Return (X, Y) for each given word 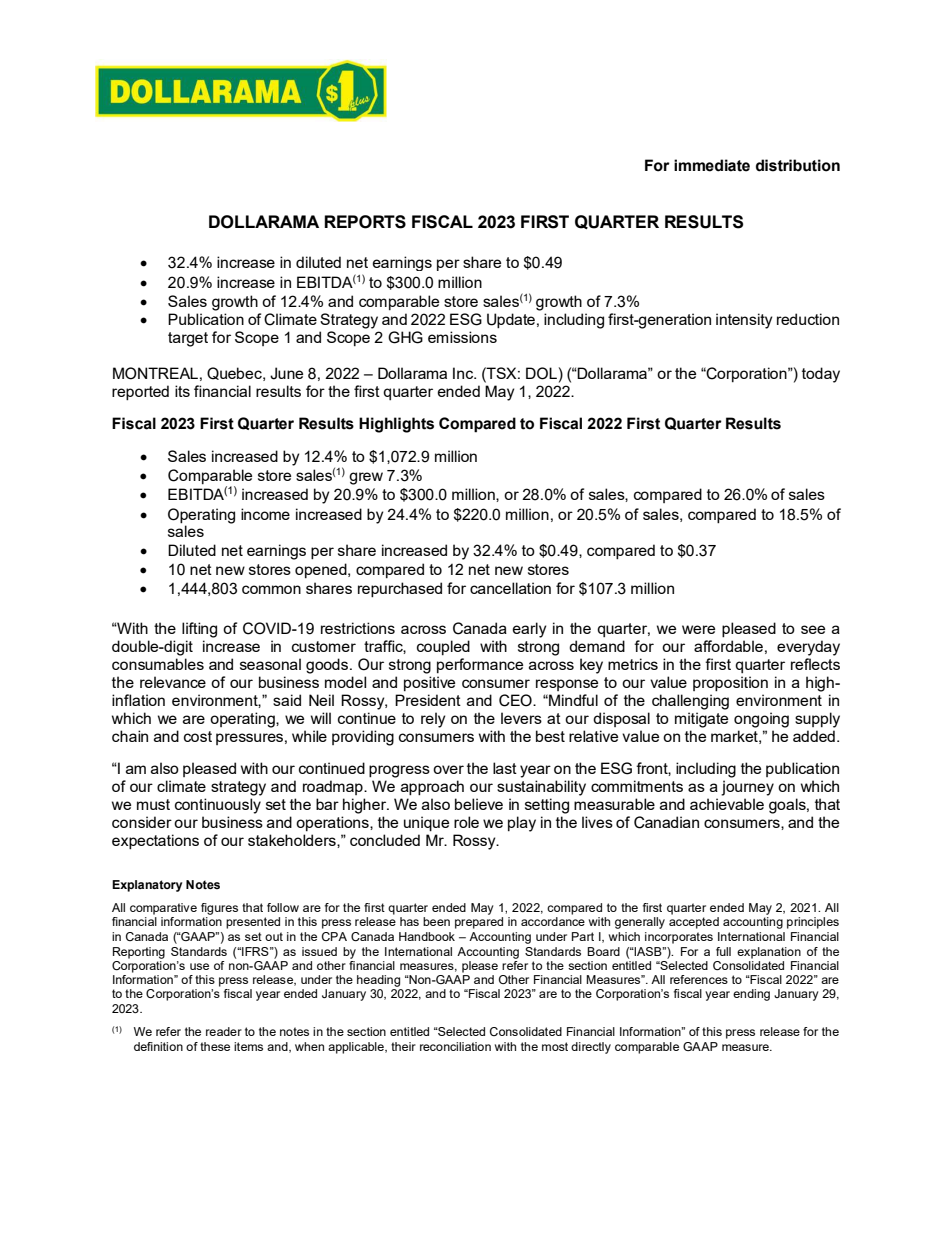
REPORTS (365, 222)
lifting (199, 630)
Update (511, 320)
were (698, 629)
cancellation (510, 588)
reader (224, 1031)
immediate (712, 165)
